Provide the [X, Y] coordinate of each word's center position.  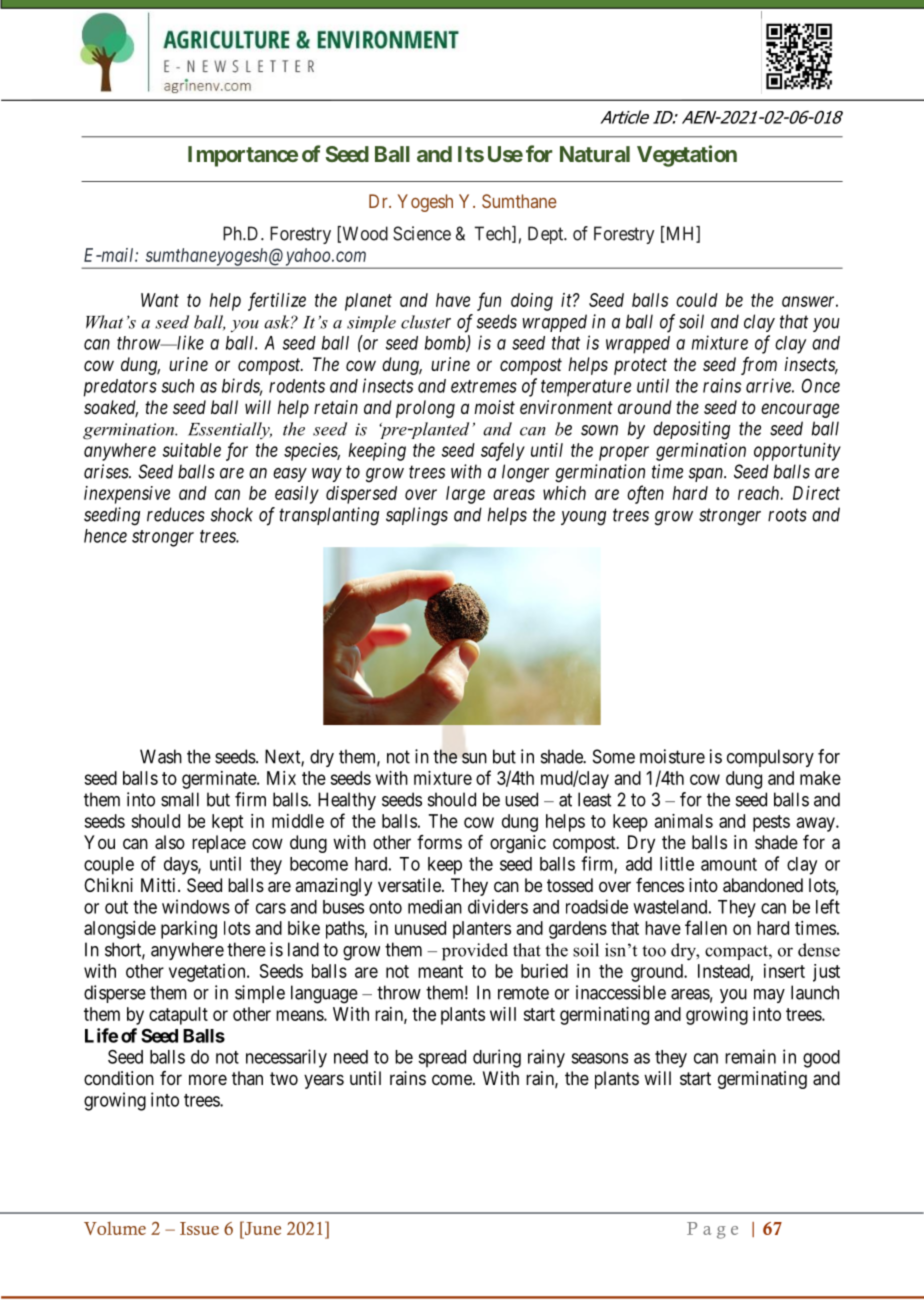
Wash [161, 756]
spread [442, 1059]
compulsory [770, 758]
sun [474, 758]
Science [422, 233]
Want [160, 300]
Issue [199, 1228]
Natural [595, 154]
